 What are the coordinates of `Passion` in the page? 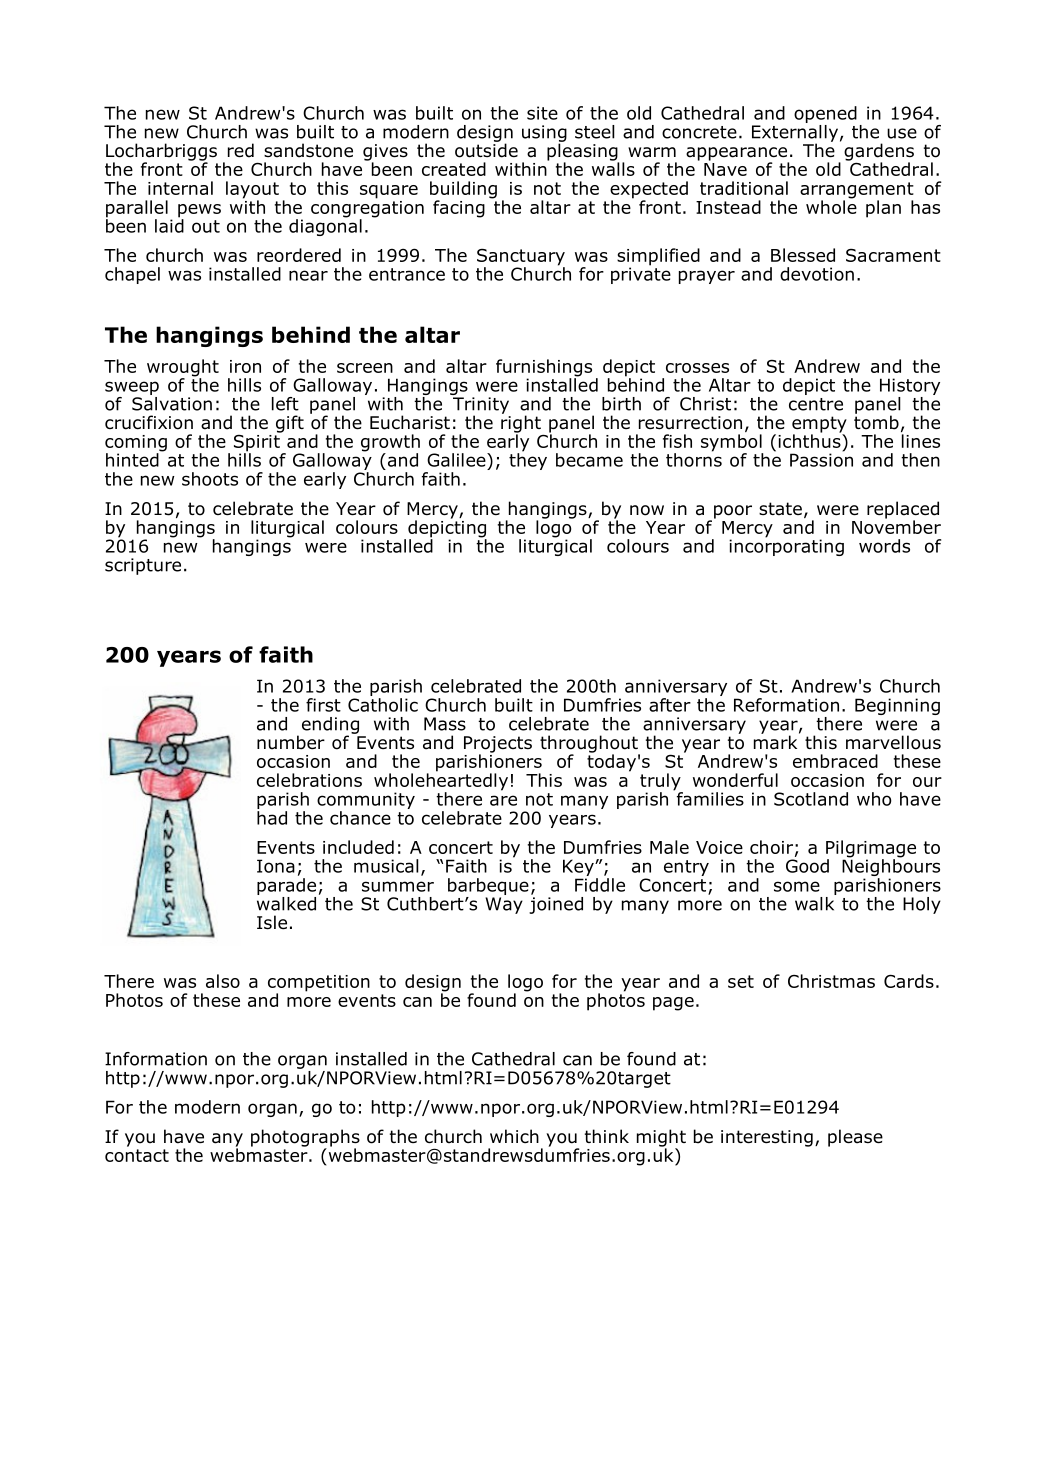 It's located at (821, 459).
